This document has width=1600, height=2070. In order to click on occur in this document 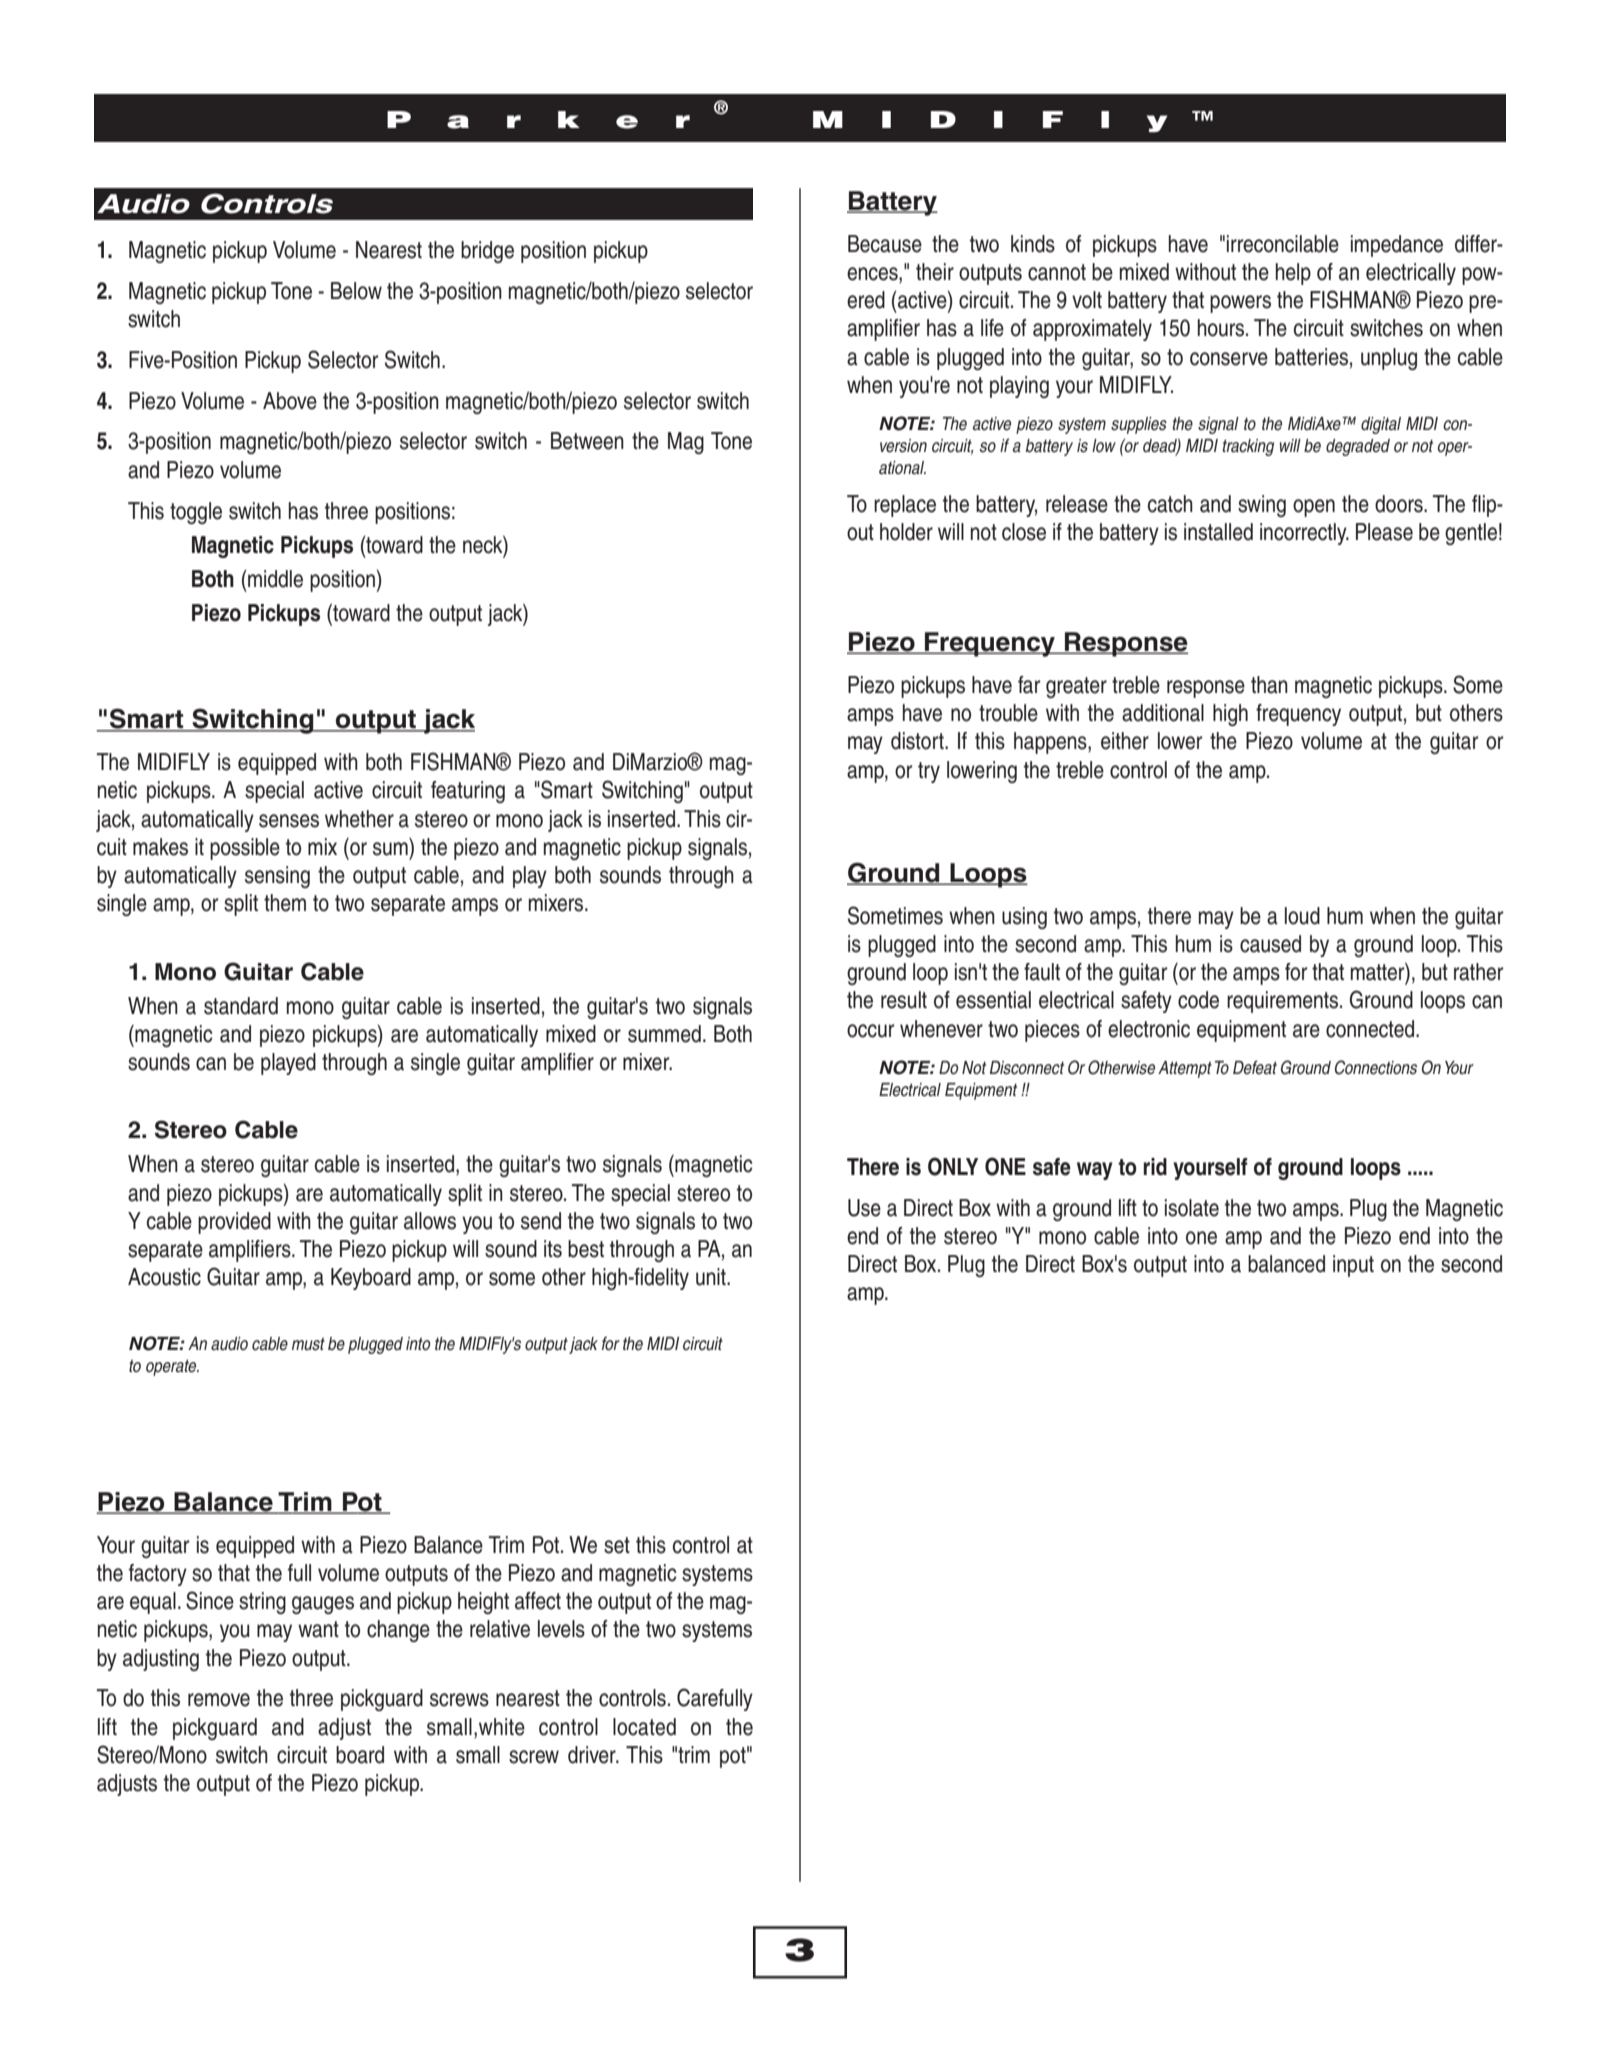, I will do `click(870, 1031)`.
